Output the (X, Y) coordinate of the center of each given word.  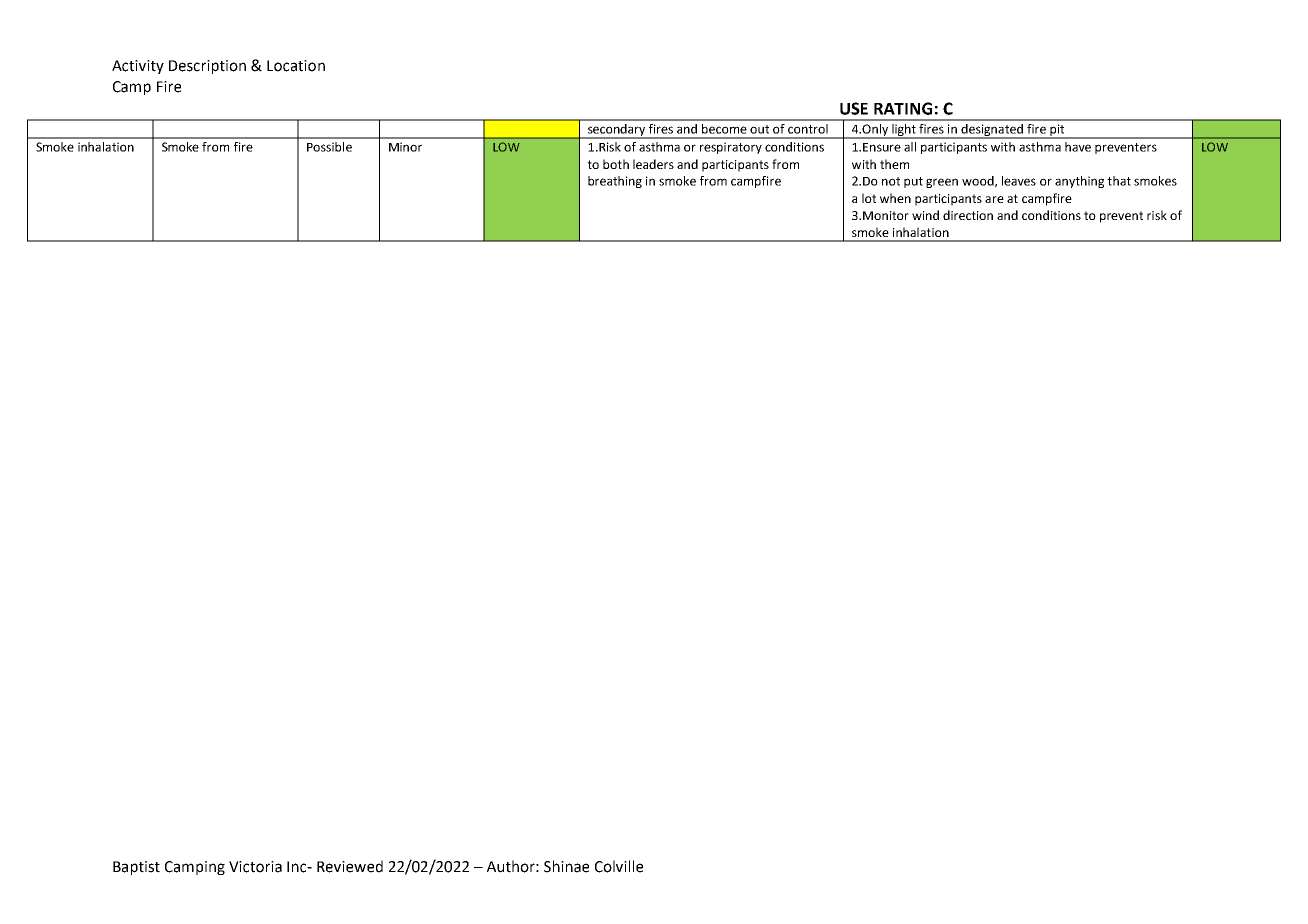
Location (296, 66)
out (759, 129)
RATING (903, 108)
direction (968, 215)
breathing (615, 182)
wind (925, 215)
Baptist (136, 868)
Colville (619, 866)
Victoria (255, 867)
